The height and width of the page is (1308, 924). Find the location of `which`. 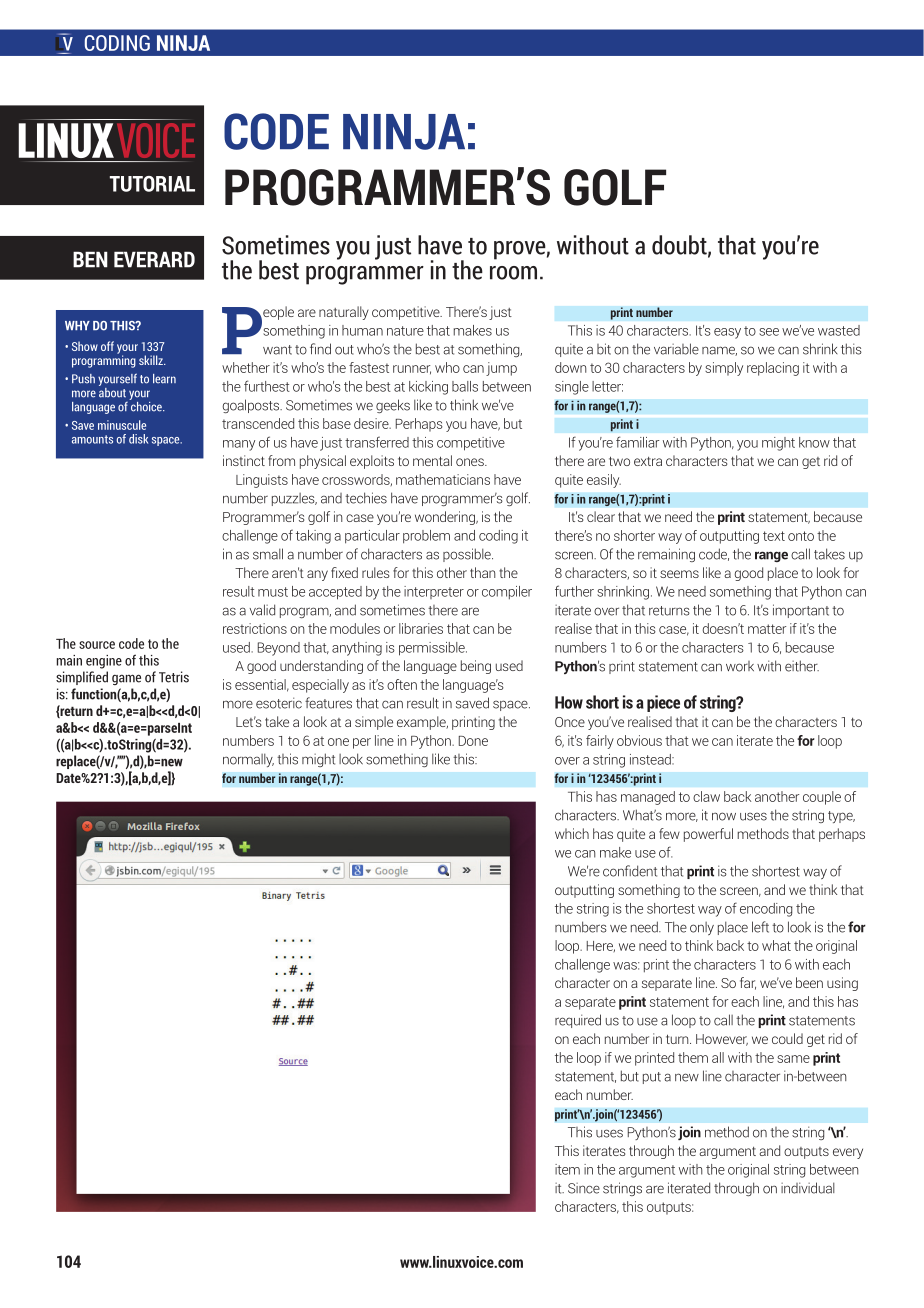

which is located at coordinates (572, 833).
